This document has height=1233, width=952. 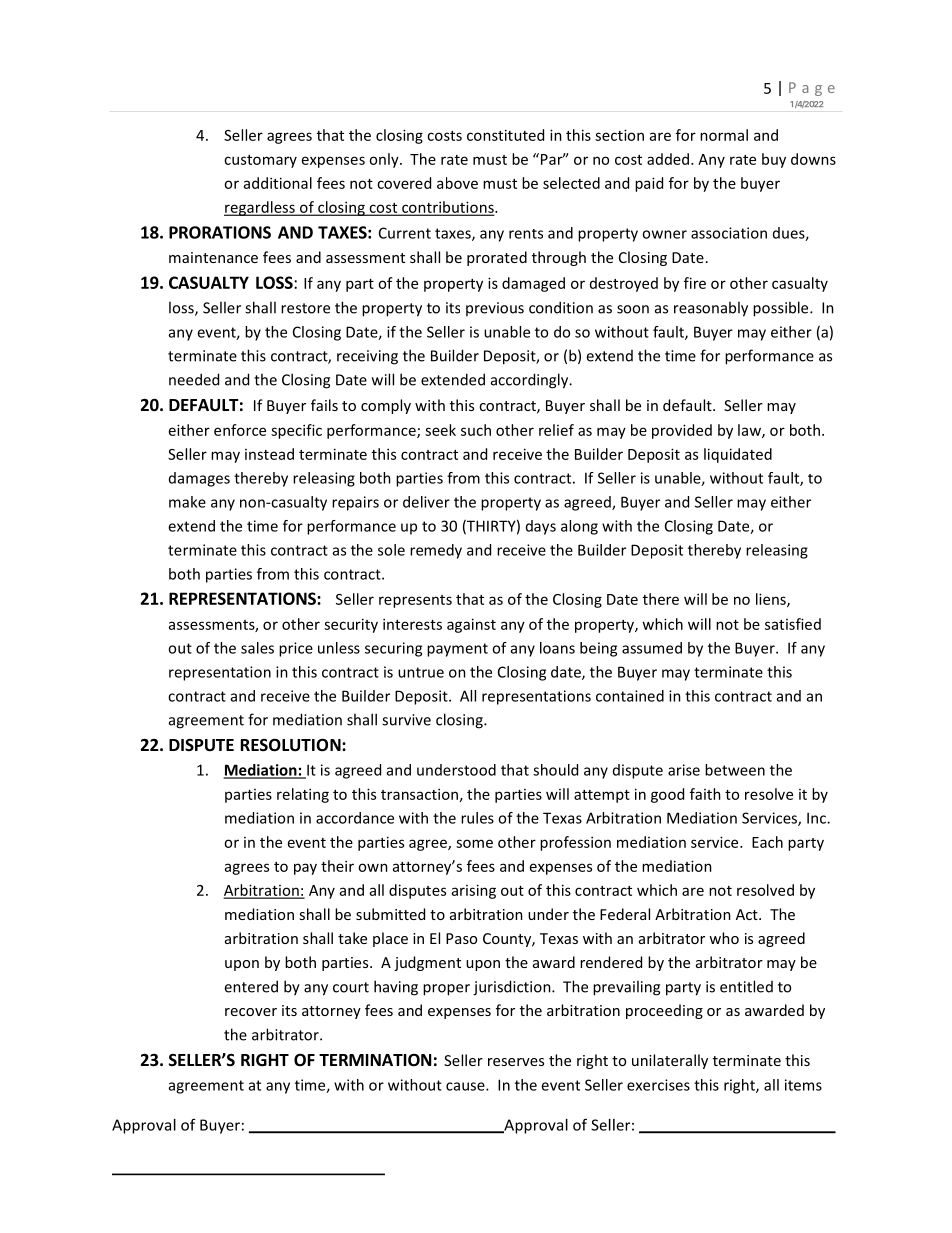 What do you see at coordinates (476, 430) in the document?
I see `such` at bounding box center [476, 430].
